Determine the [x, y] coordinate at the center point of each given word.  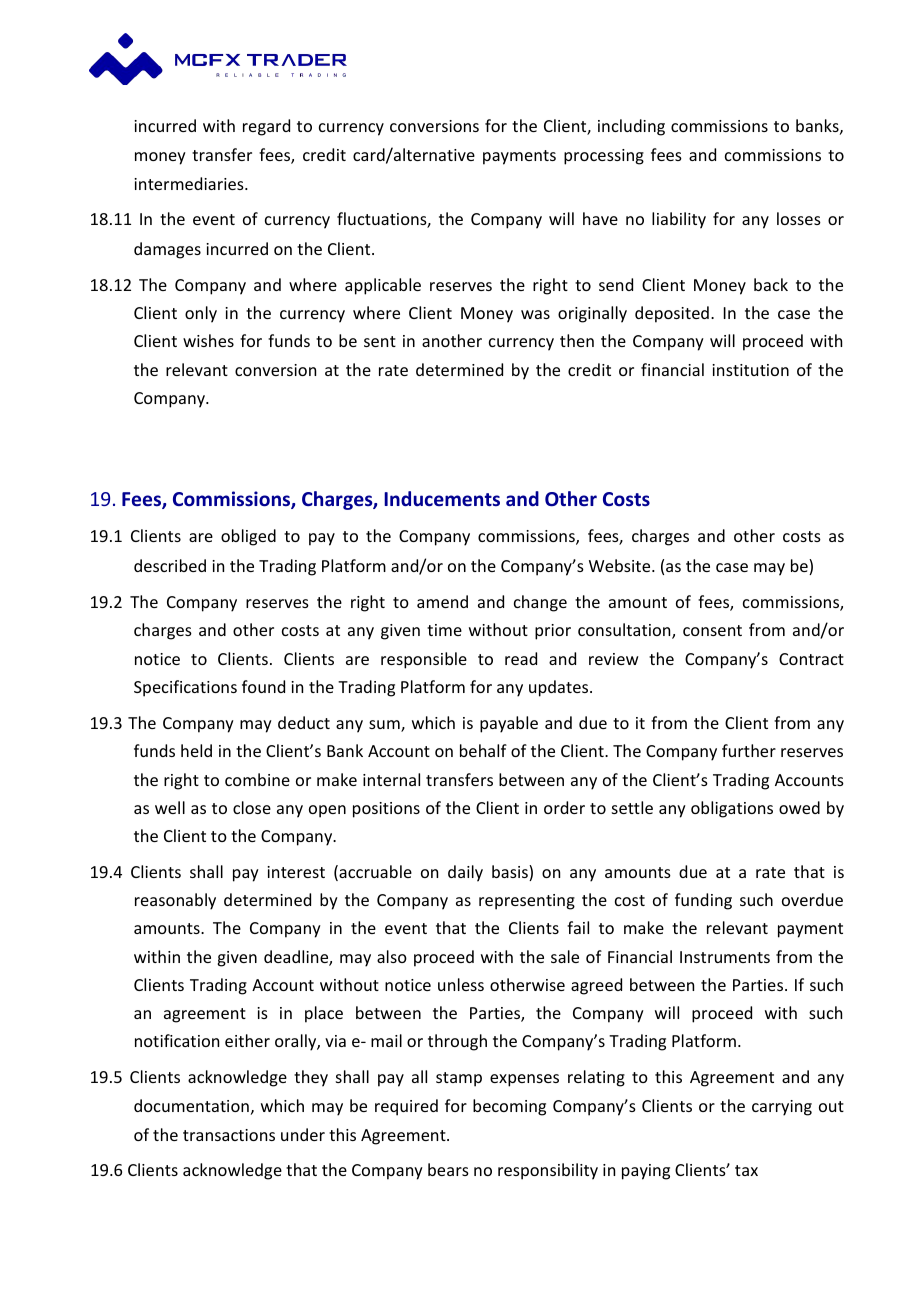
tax [746, 1170]
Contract [811, 659]
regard [266, 127]
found [263, 686]
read [521, 658]
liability [679, 220]
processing [604, 157]
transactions [229, 1135]
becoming [509, 1107]
